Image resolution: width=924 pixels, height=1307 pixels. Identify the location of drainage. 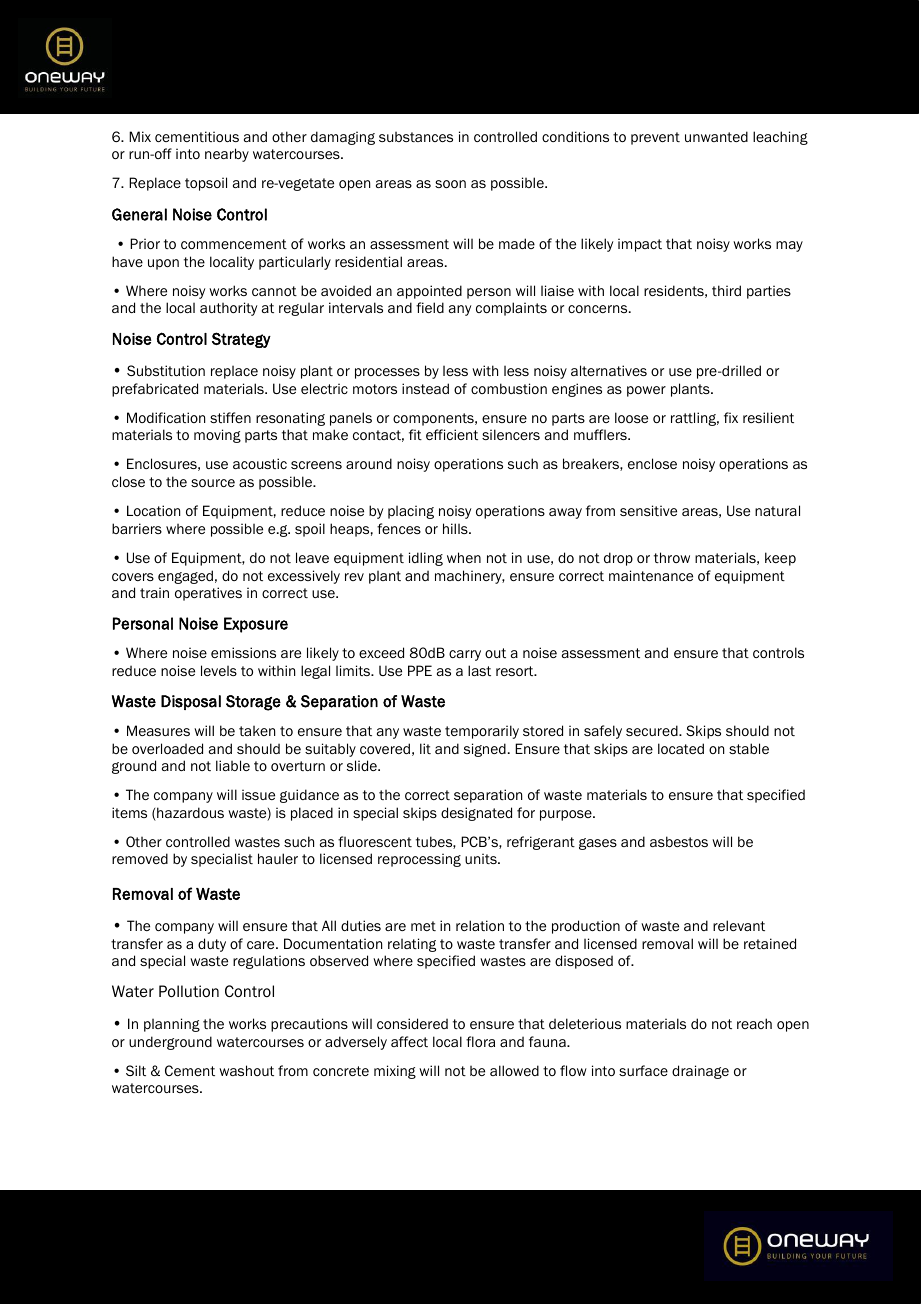
(700, 1072).
